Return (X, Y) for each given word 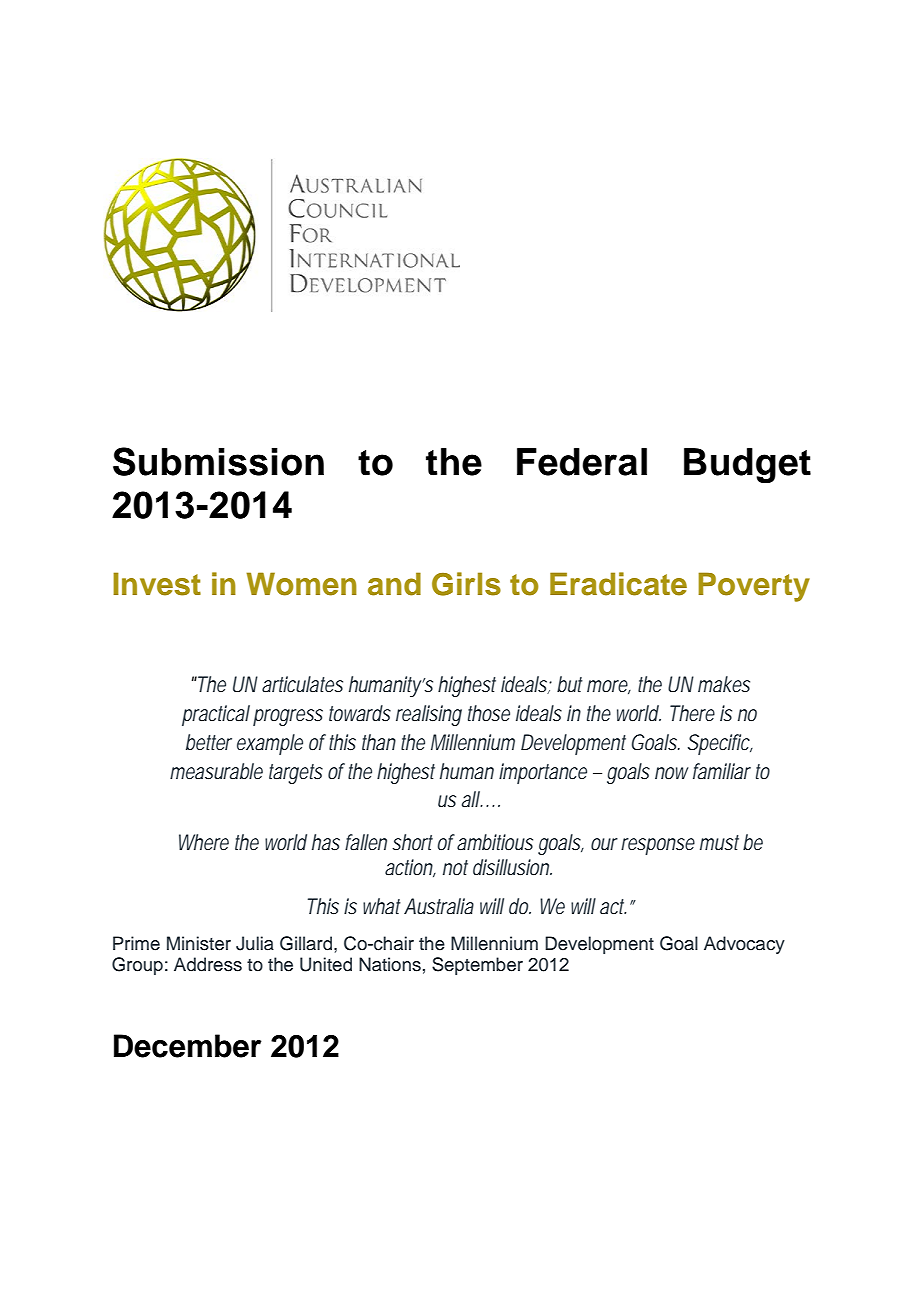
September (477, 966)
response (658, 846)
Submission (218, 461)
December (188, 1046)
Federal (582, 462)
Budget (747, 465)
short (412, 842)
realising (429, 715)
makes (724, 684)
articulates (302, 684)
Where (204, 842)
